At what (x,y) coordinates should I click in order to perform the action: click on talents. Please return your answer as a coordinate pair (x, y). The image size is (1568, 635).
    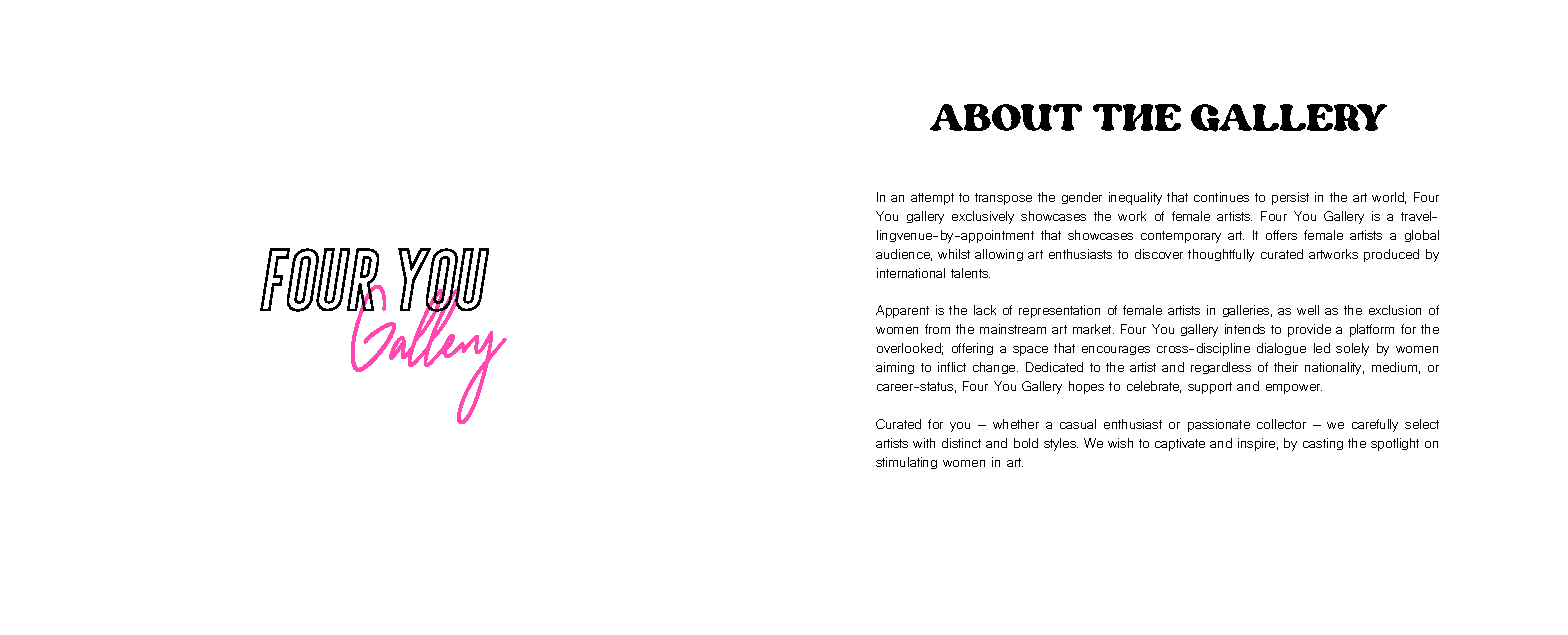
    Looking at the image, I should click on (970, 273).
